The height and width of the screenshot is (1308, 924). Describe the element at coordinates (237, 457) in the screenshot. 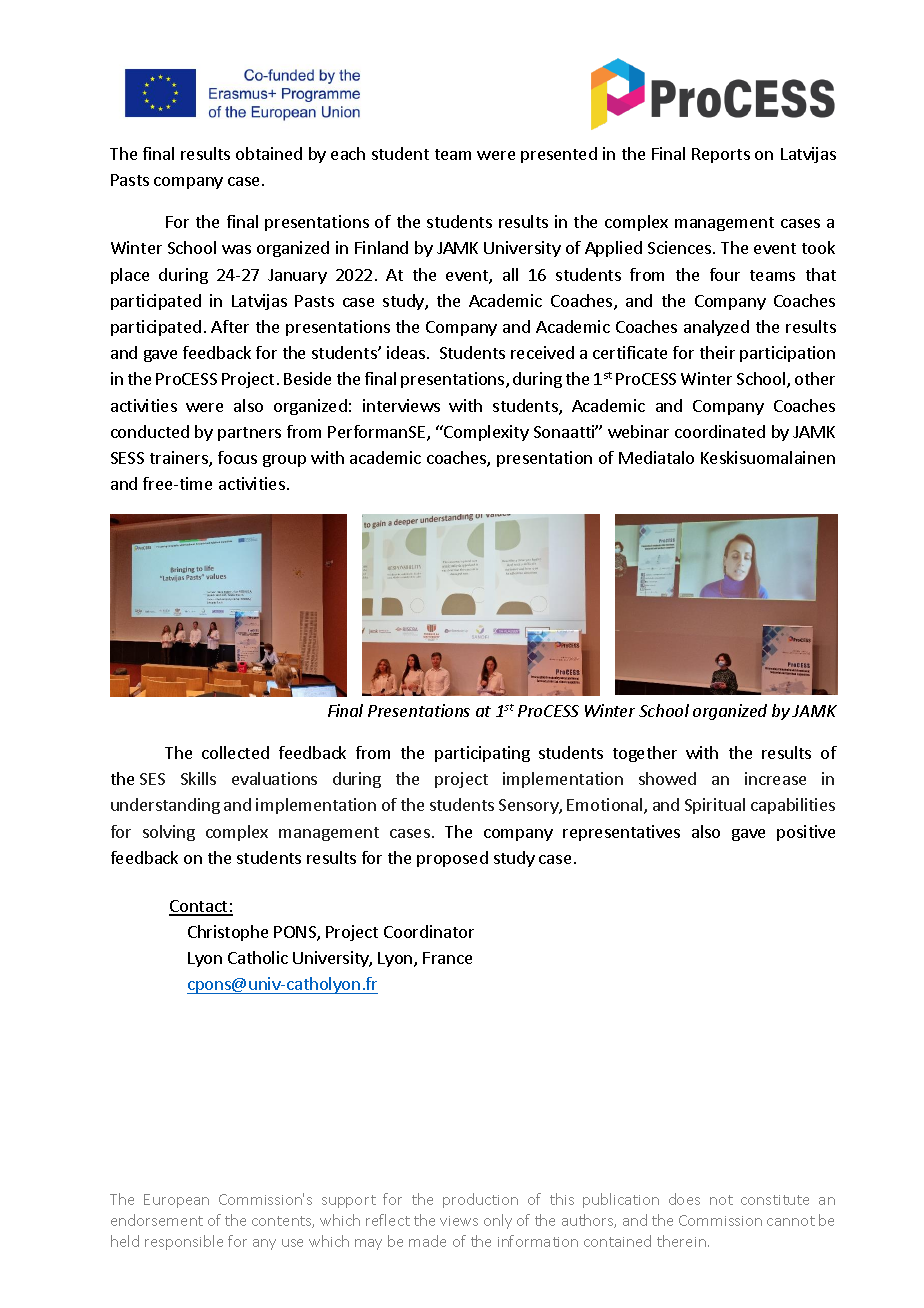

I see `focus` at that location.
